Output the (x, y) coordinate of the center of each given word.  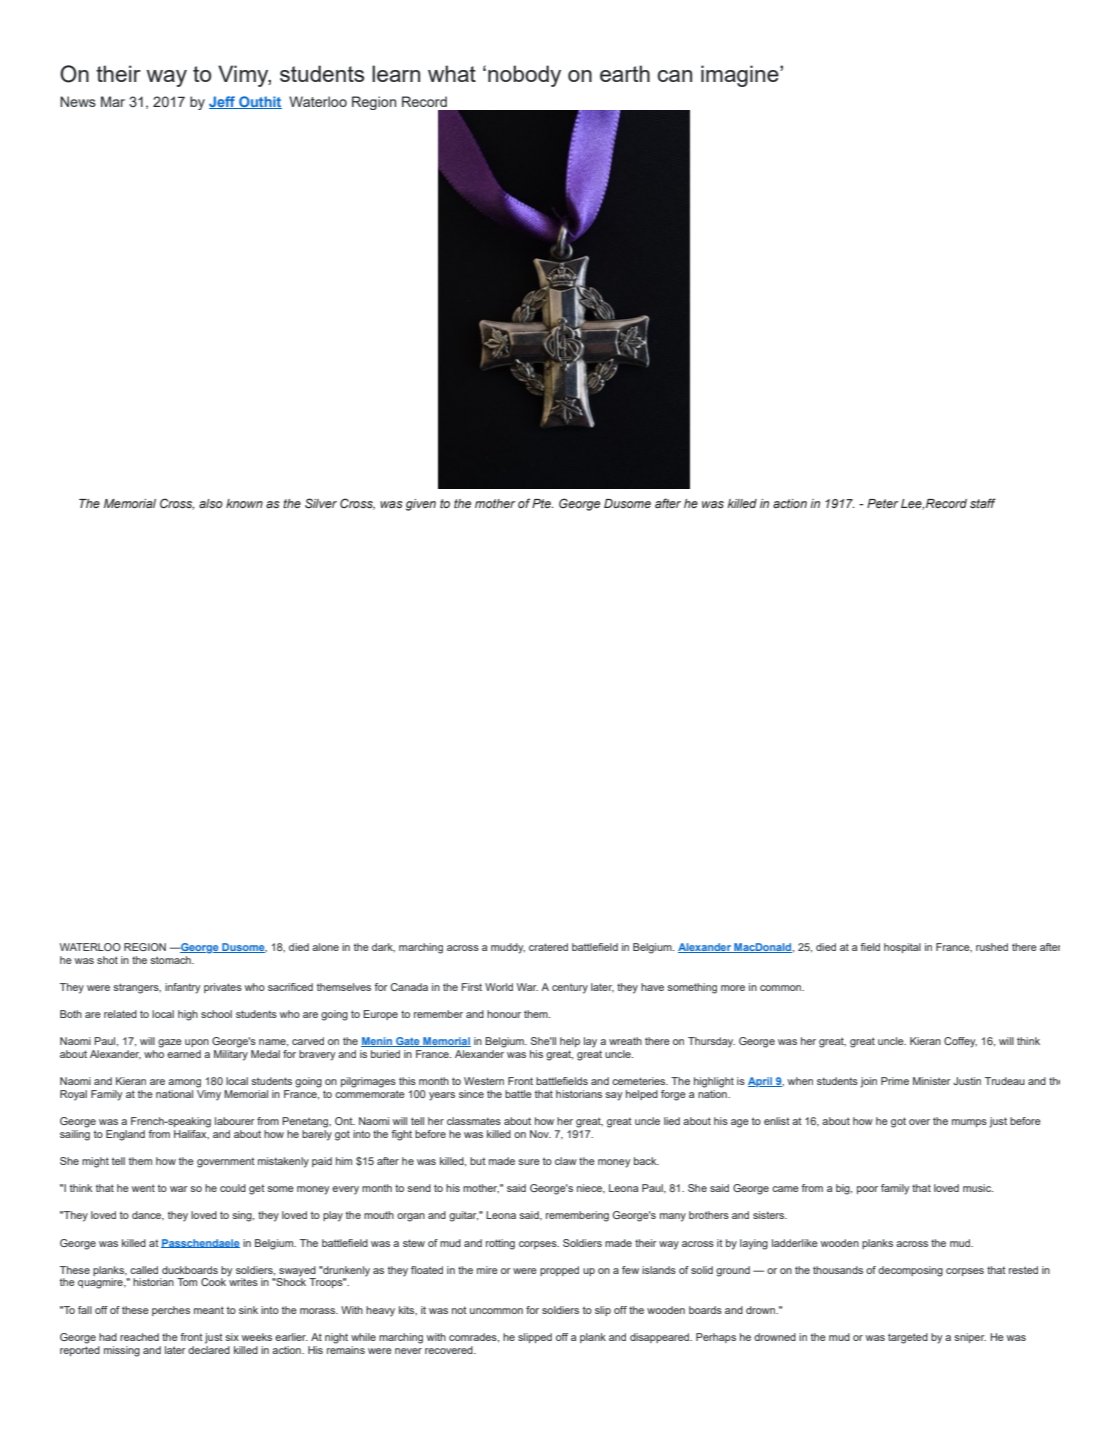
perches (171, 1311)
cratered (548, 947)
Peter (883, 503)
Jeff (223, 102)
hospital (902, 948)
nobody (524, 76)
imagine (741, 76)
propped (559, 1271)
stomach (171, 960)
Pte (542, 503)
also (211, 503)
